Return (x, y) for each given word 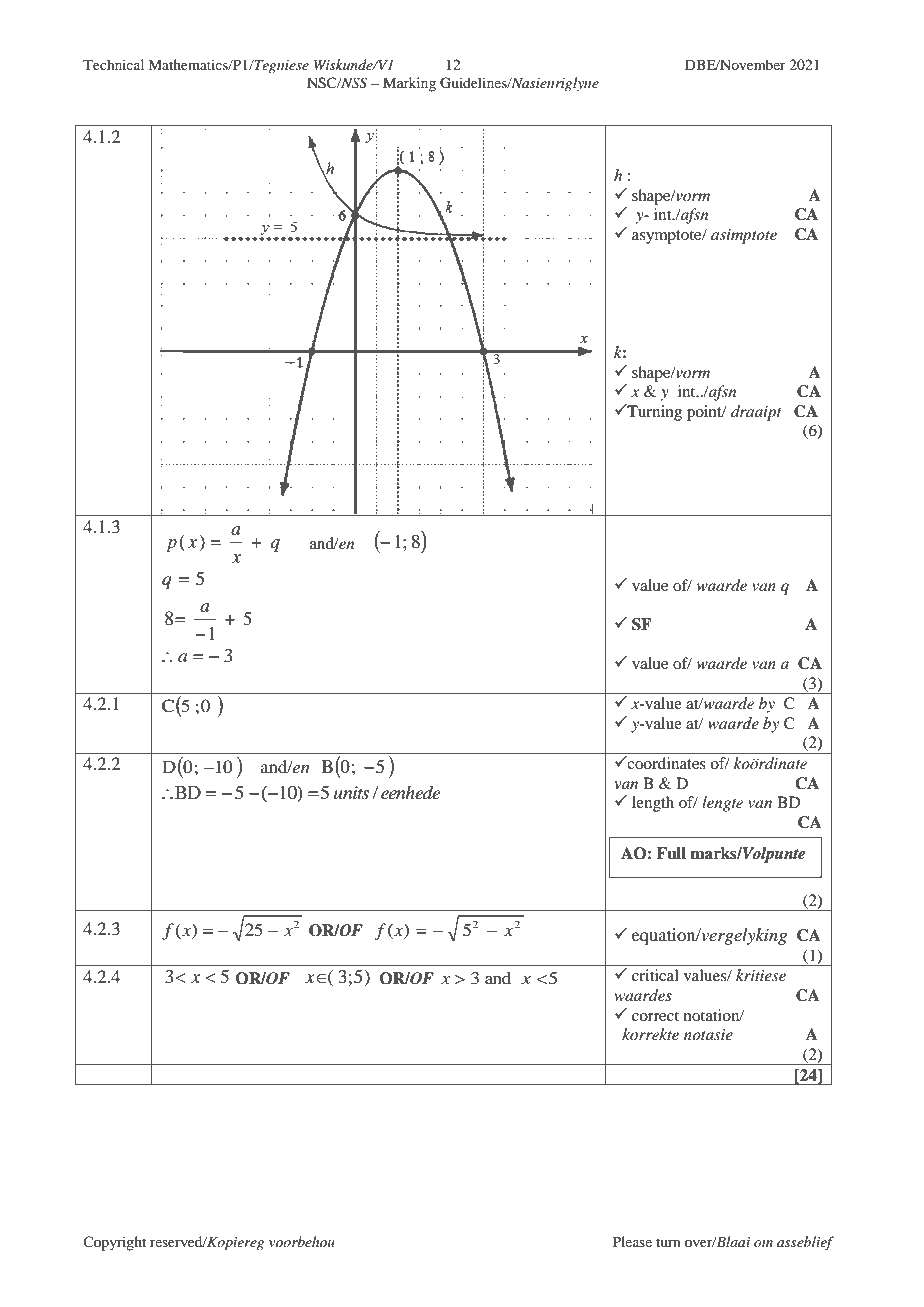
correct (655, 1016)
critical (655, 975)
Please (632, 1241)
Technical (113, 64)
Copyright (114, 1243)
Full (671, 853)
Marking (409, 84)
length (653, 804)
